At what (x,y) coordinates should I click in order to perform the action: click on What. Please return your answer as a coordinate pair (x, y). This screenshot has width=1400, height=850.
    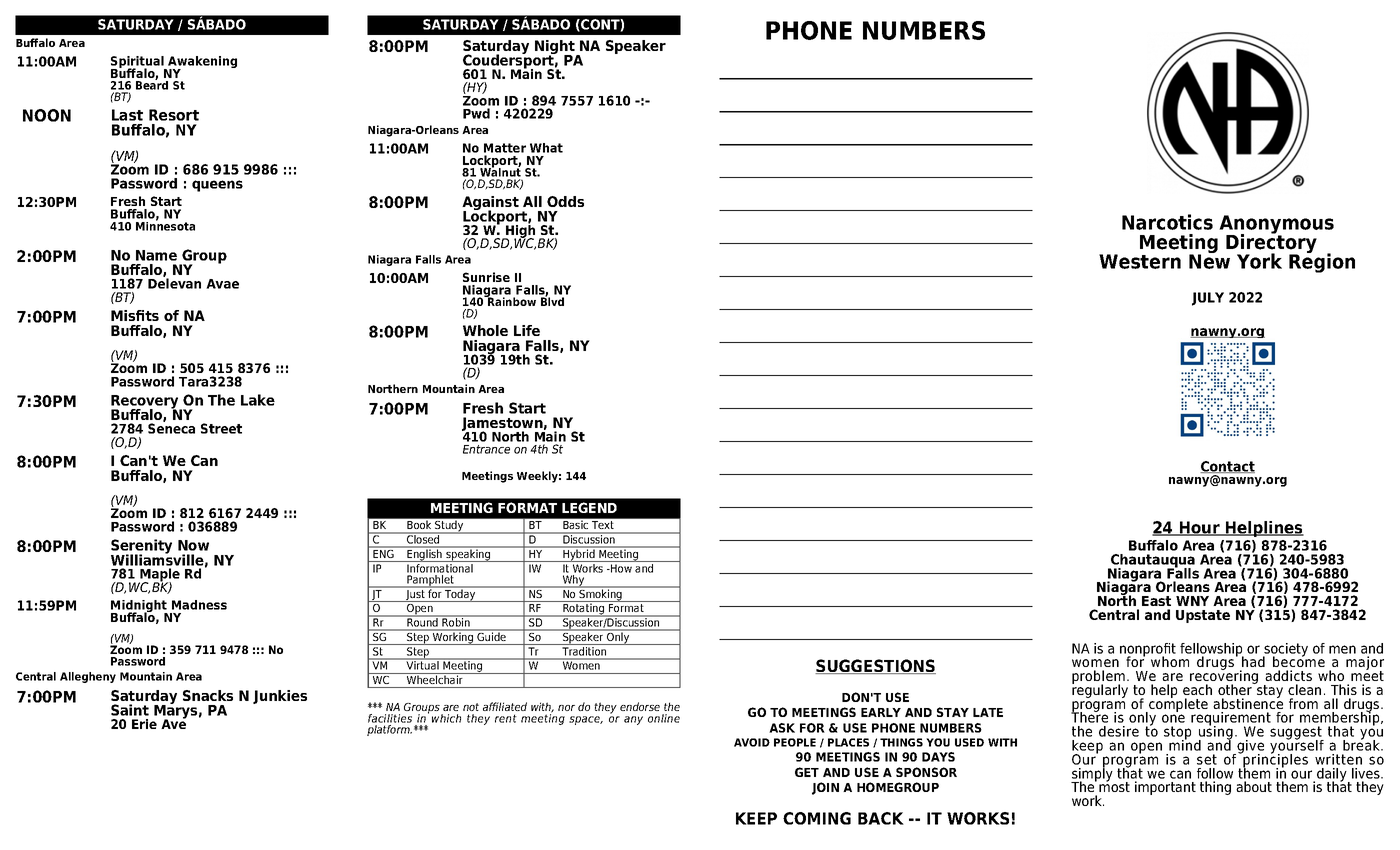
    Looking at the image, I should click on (546, 148).
